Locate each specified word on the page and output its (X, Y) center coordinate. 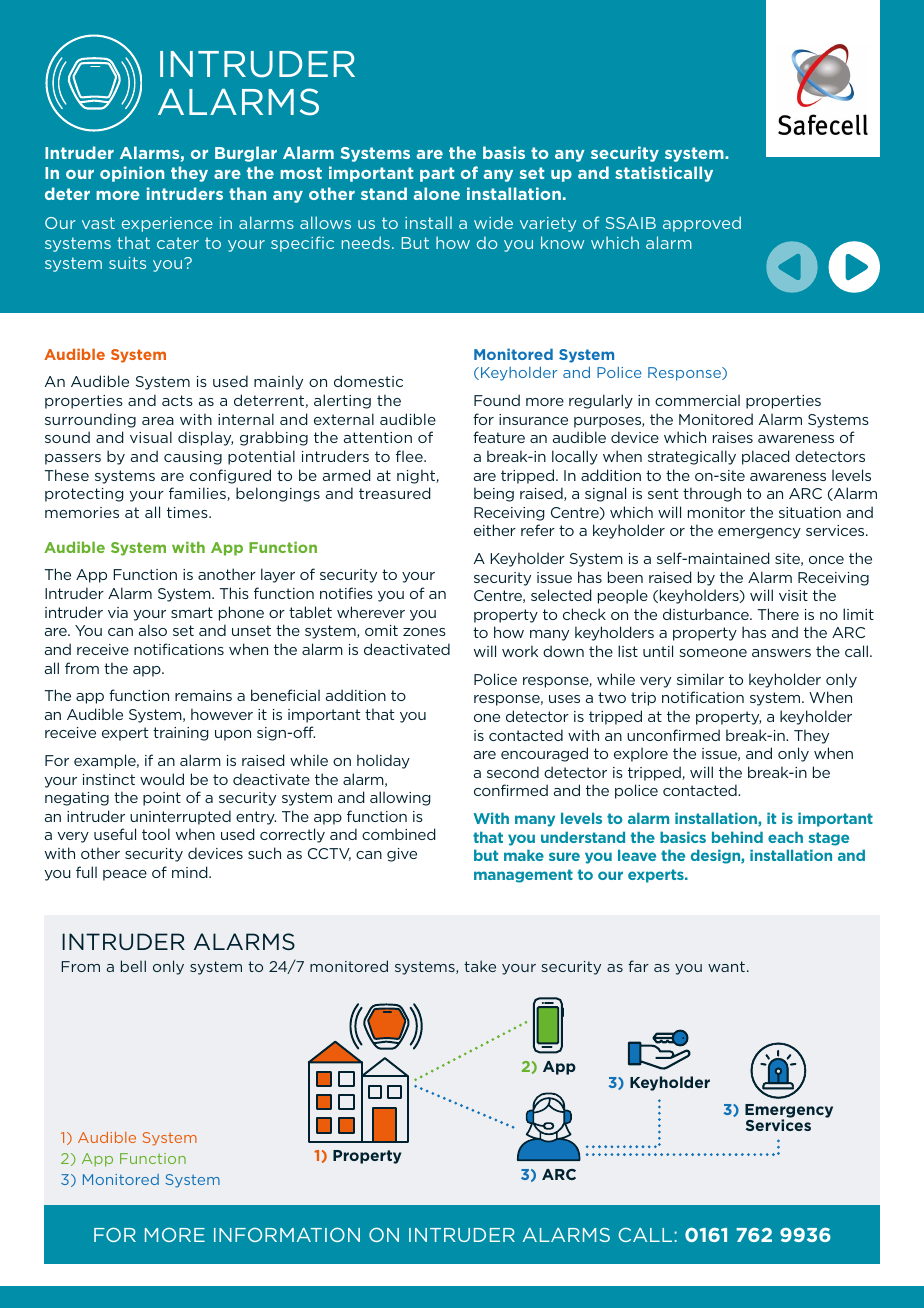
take (480, 966)
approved (702, 224)
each (785, 837)
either (495, 530)
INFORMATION (287, 1234)
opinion (132, 174)
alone (436, 193)
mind (191, 872)
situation (810, 512)
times (188, 512)
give (402, 855)
